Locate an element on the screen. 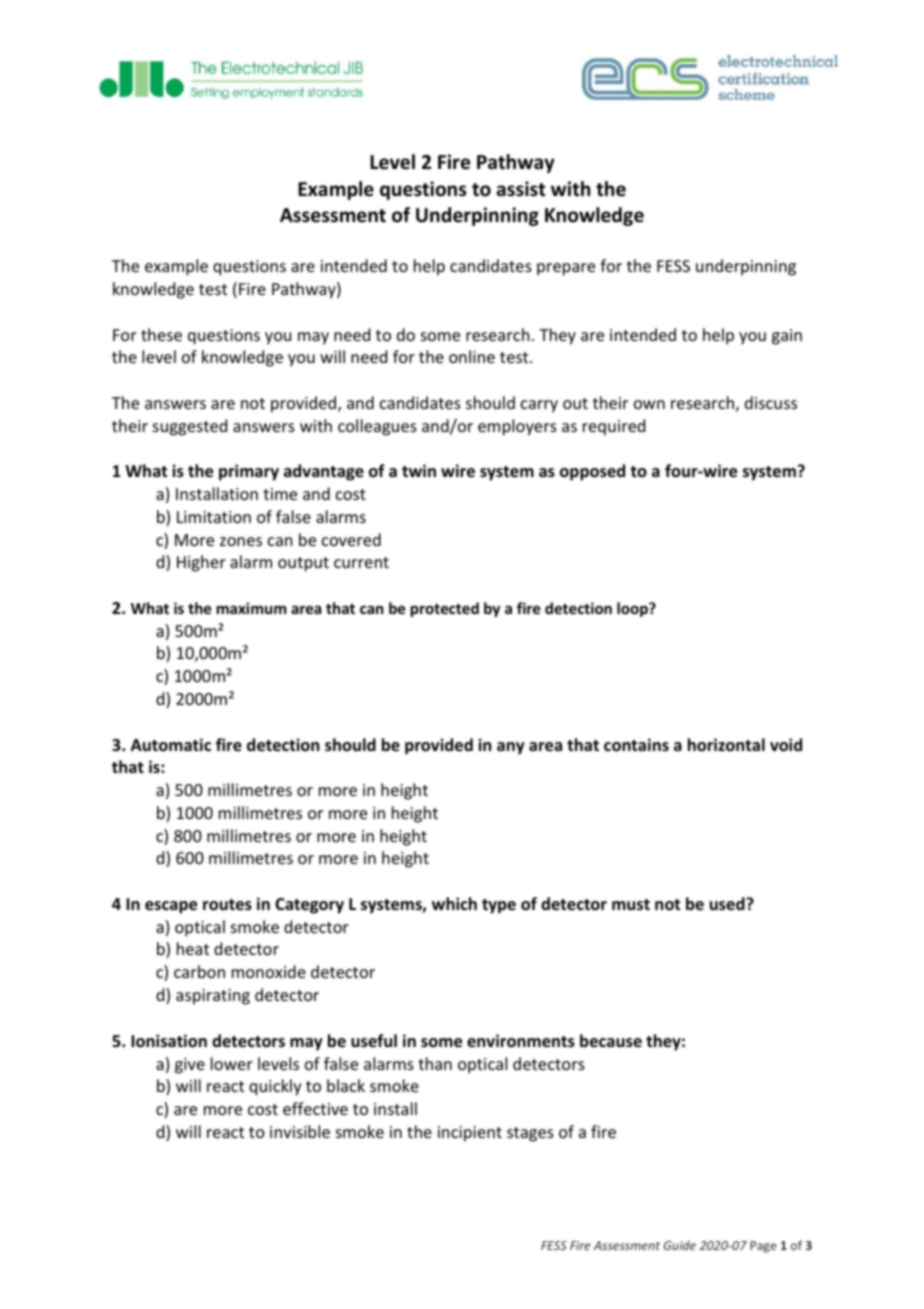 The image size is (924, 1309). gain is located at coordinates (787, 337).
